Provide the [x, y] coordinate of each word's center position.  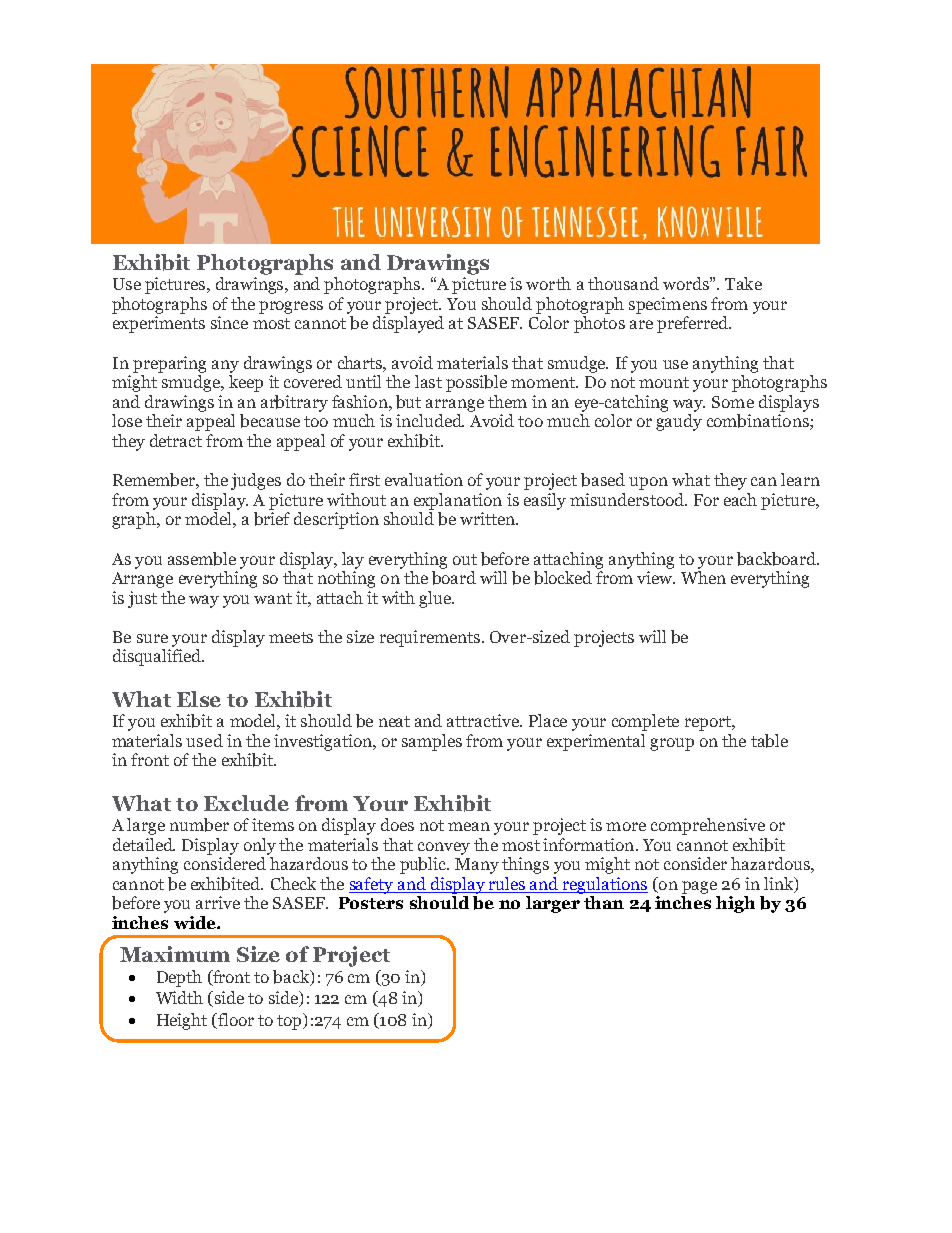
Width [179, 997]
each [740, 499]
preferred [693, 324]
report [709, 723]
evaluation [424, 479]
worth [548, 283]
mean [469, 826]
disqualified [158, 657]
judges [256, 481]
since [229, 322]
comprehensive [708, 826]
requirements [430, 638]
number [199, 825]
